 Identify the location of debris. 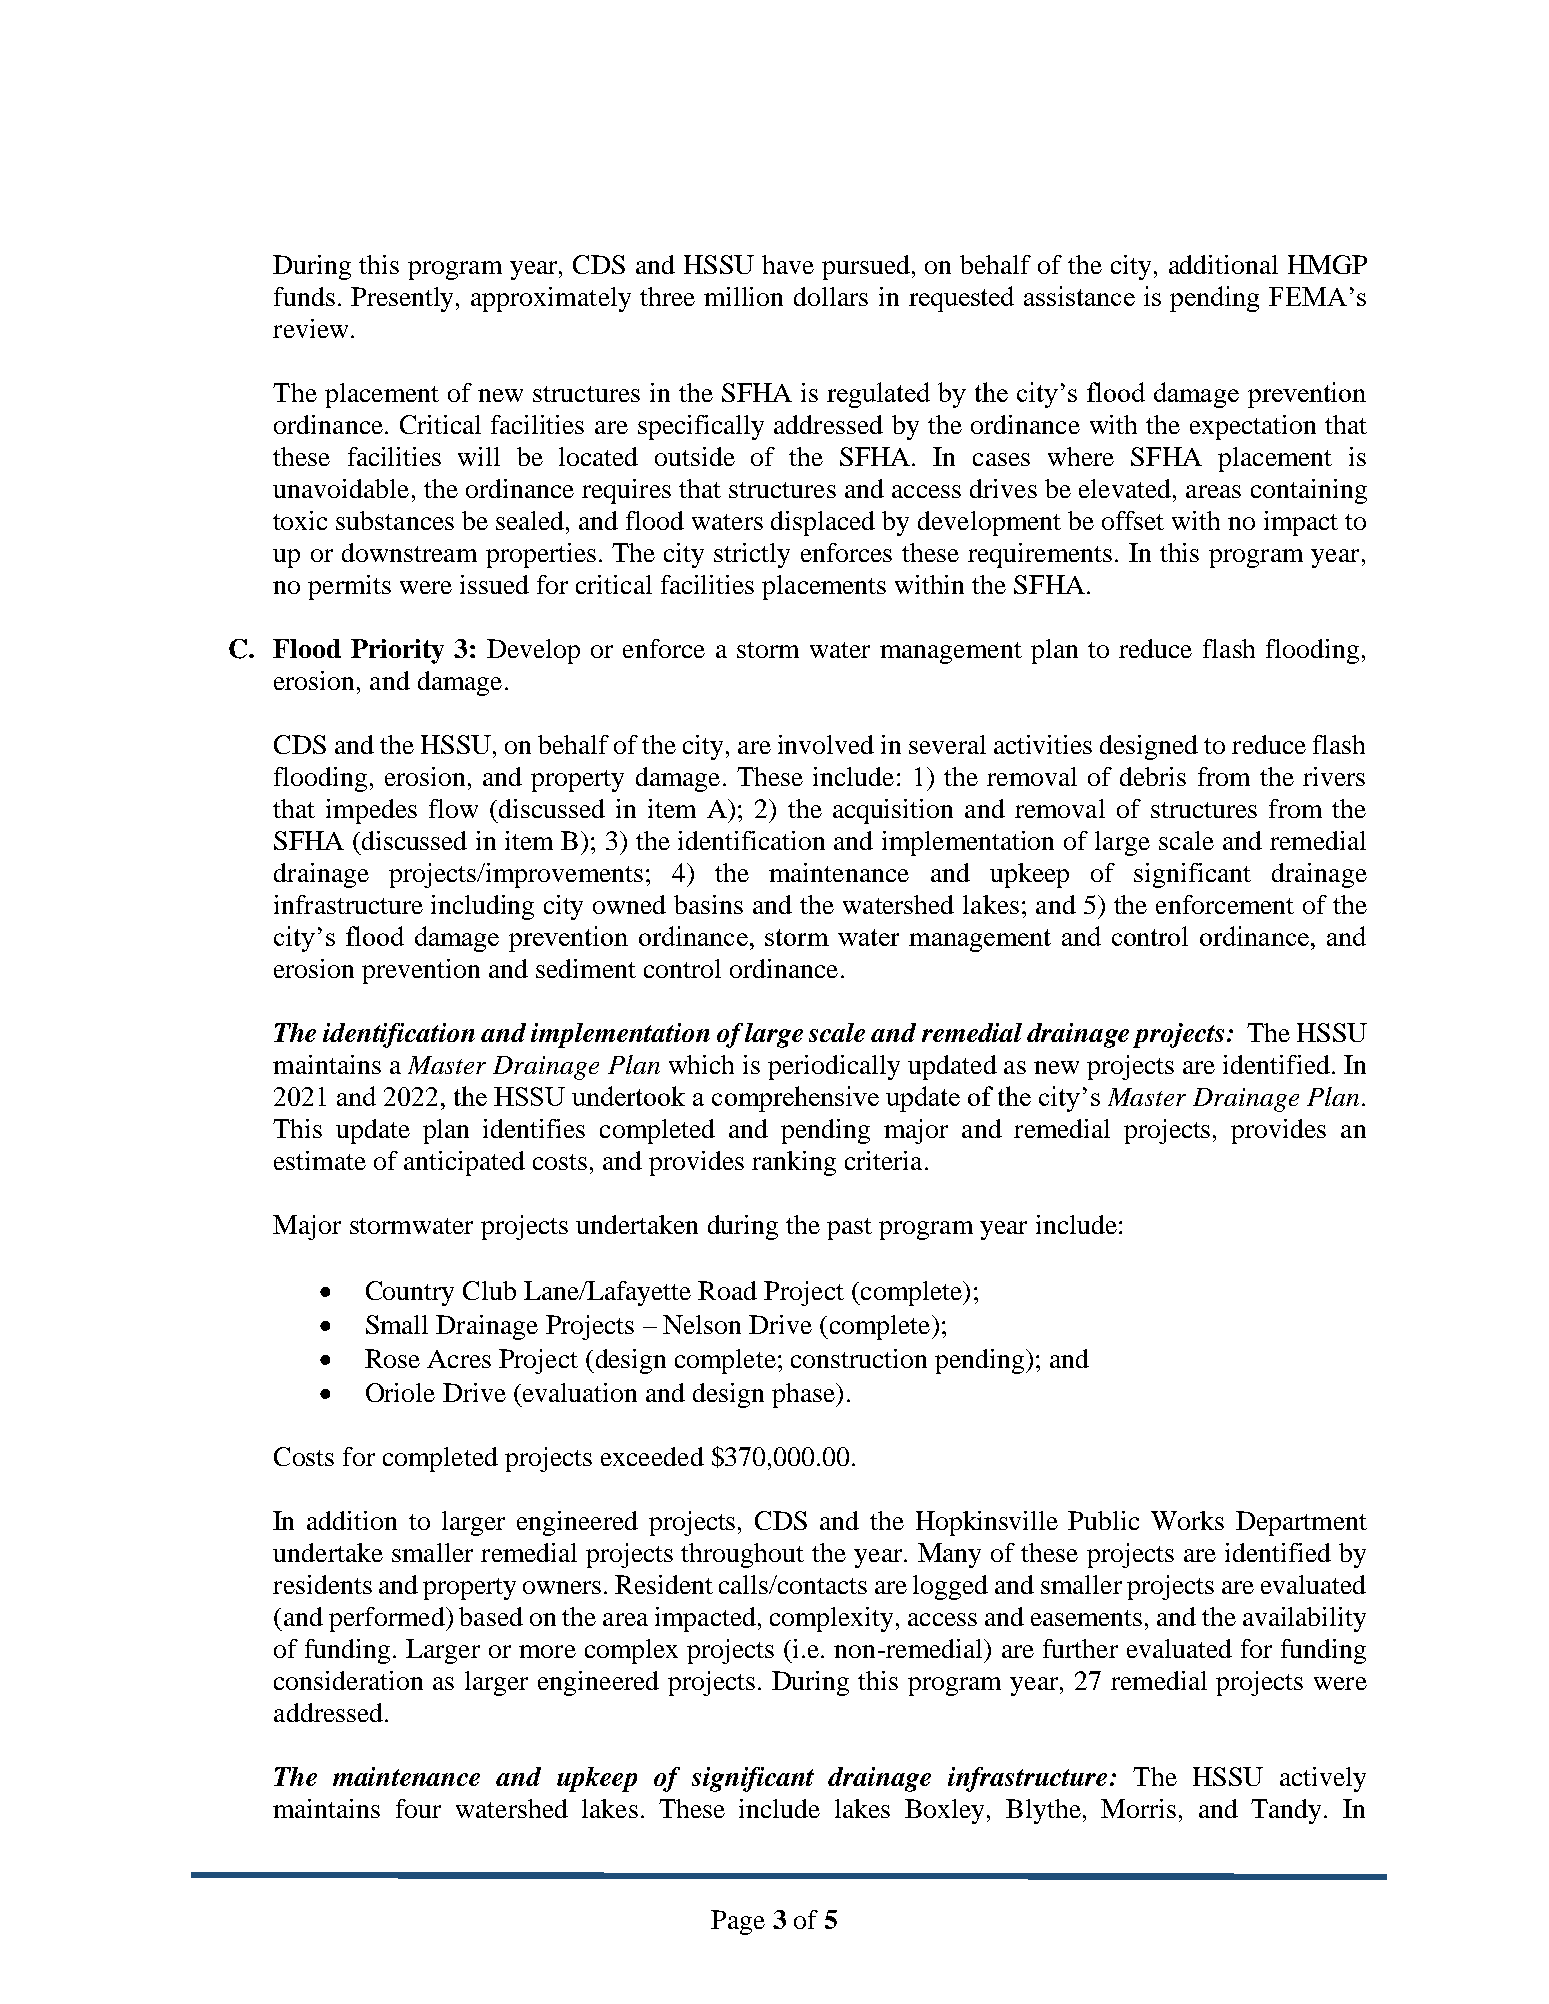
(1153, 776).
